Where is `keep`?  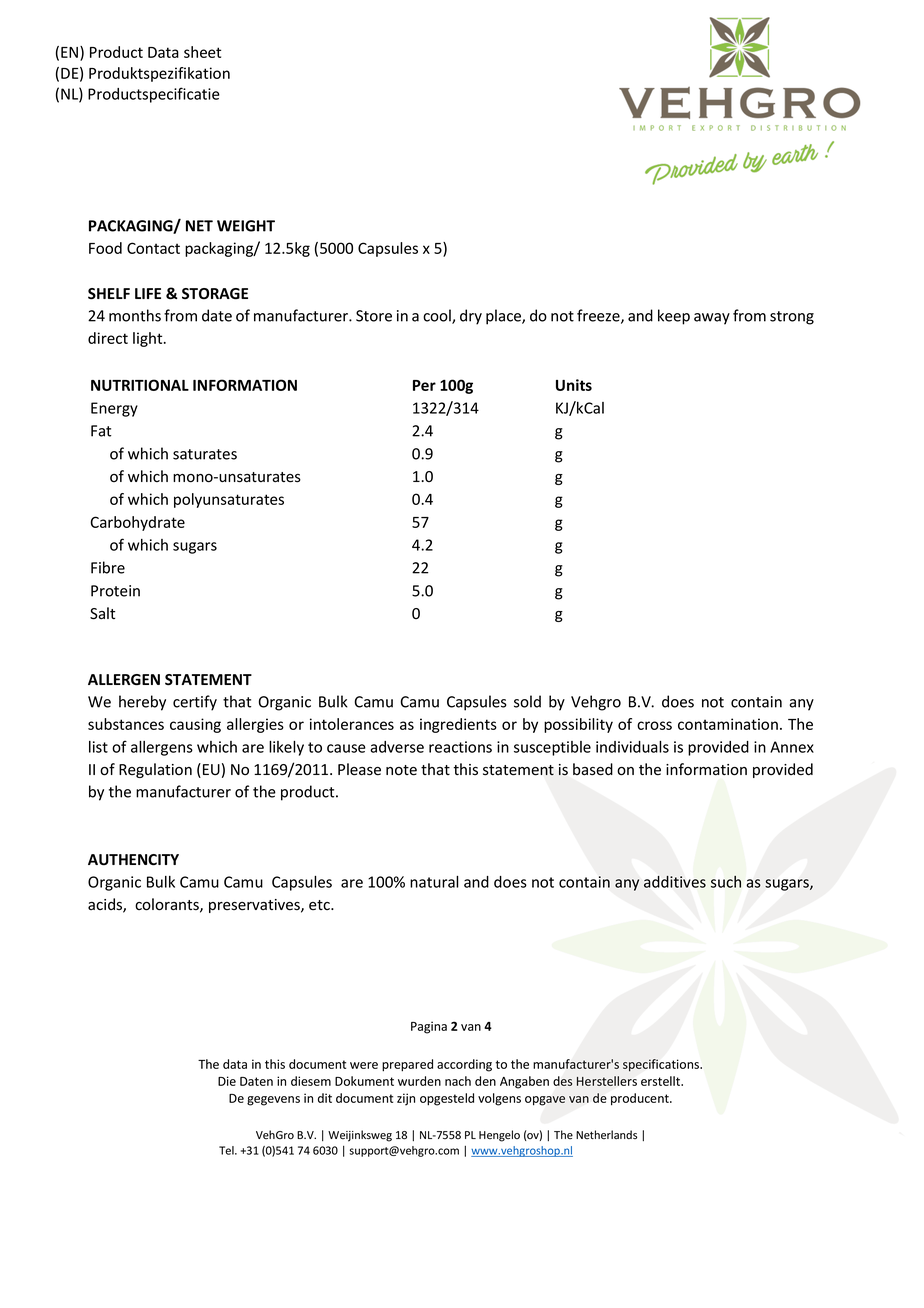 keep is located at coordinates (674, 317).
